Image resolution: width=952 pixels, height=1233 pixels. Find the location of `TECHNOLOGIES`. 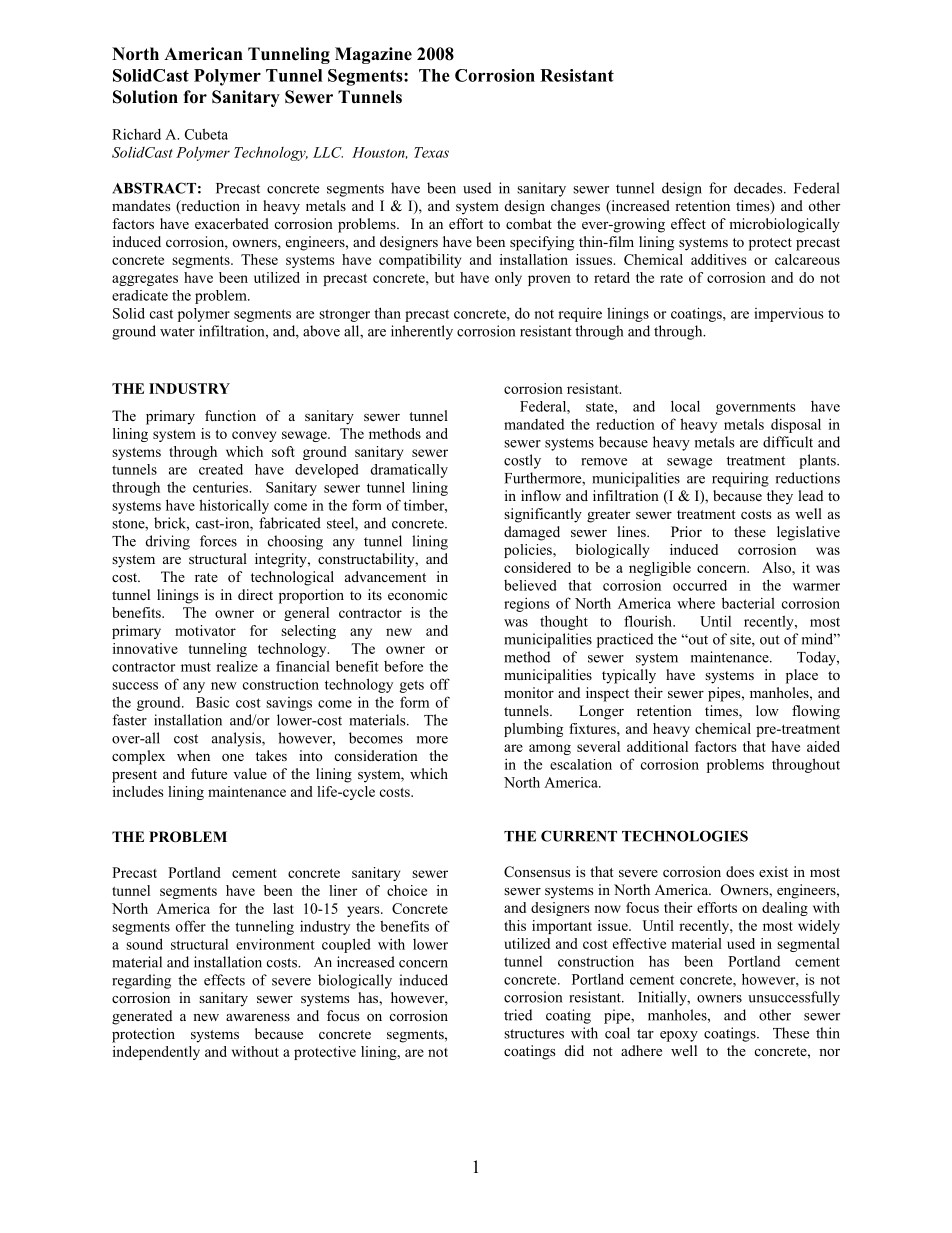

TECHNOLOGIES is located at coordinates (685, 836).
